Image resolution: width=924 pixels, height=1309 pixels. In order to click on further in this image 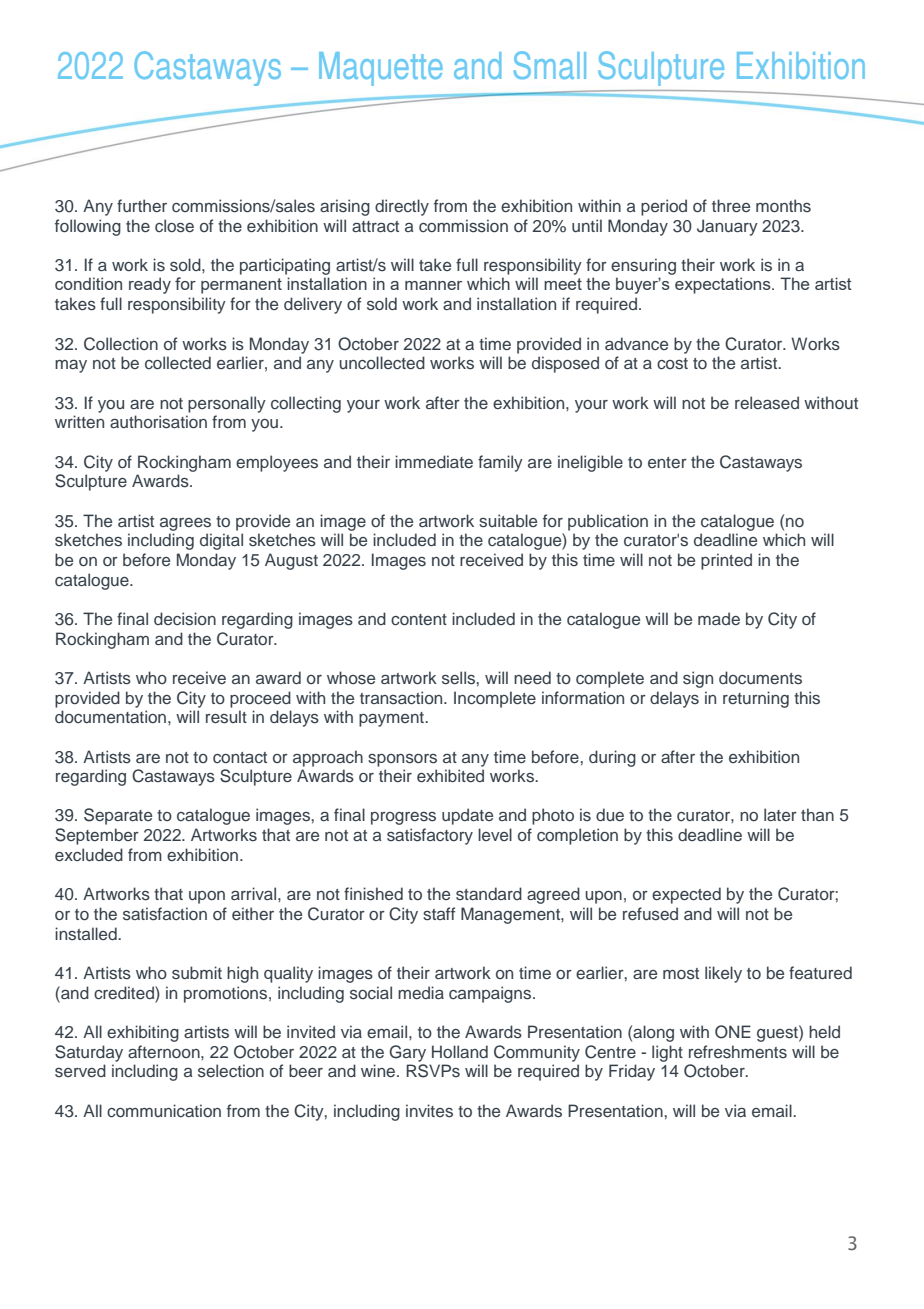, I will do `click(142, 205)`.
